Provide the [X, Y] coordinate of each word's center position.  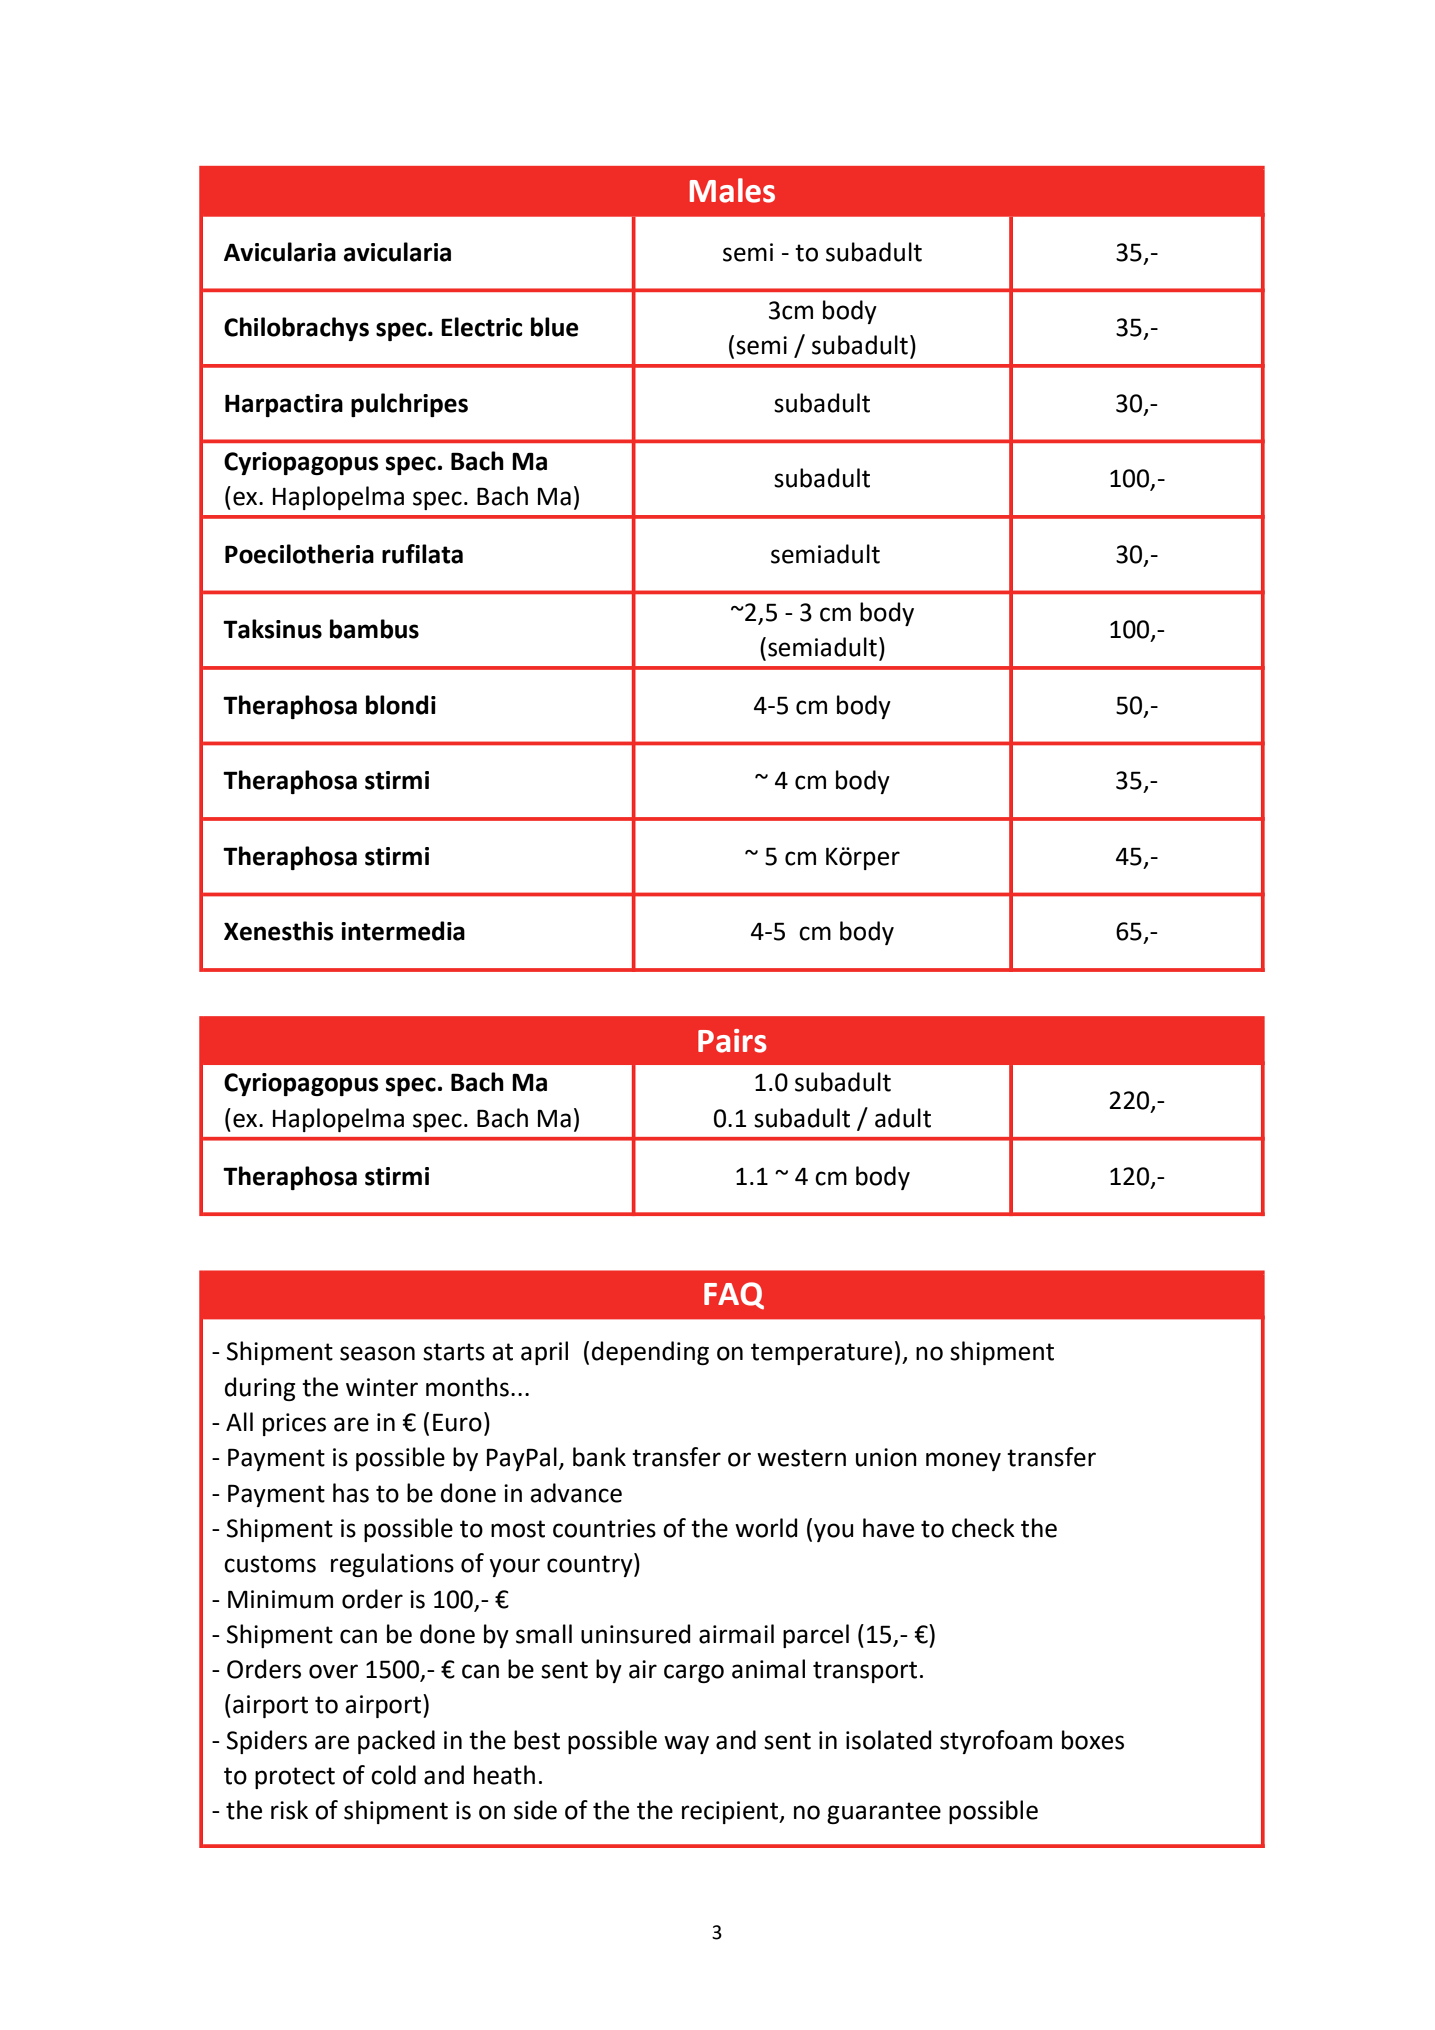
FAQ [734, 1295]
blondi [401, 705]
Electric [482, 327]
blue [555, 327]
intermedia [403, 931]
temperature [821, 1354]
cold [393, 1775]
